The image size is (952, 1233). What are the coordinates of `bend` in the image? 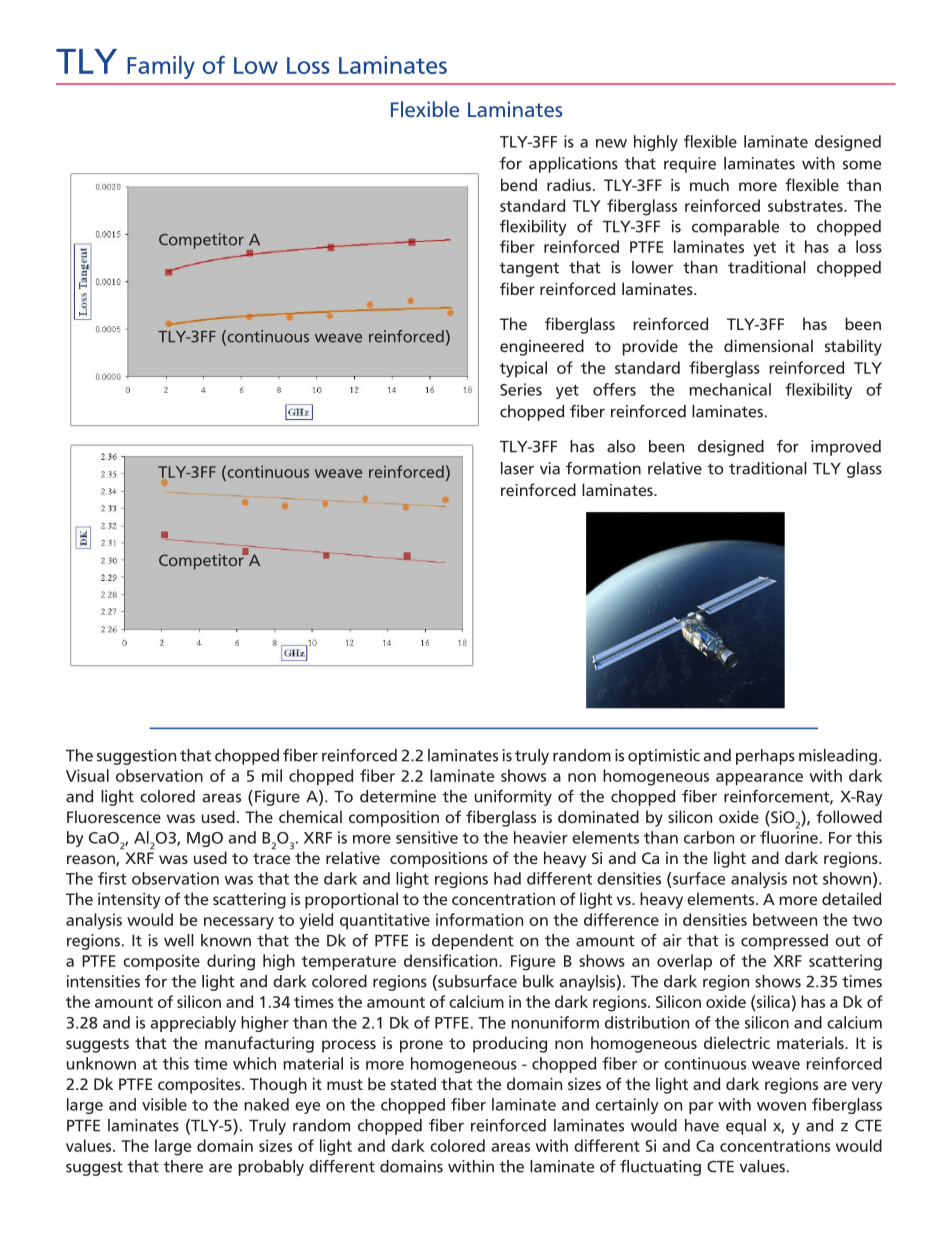 It's located at (519, 184).
